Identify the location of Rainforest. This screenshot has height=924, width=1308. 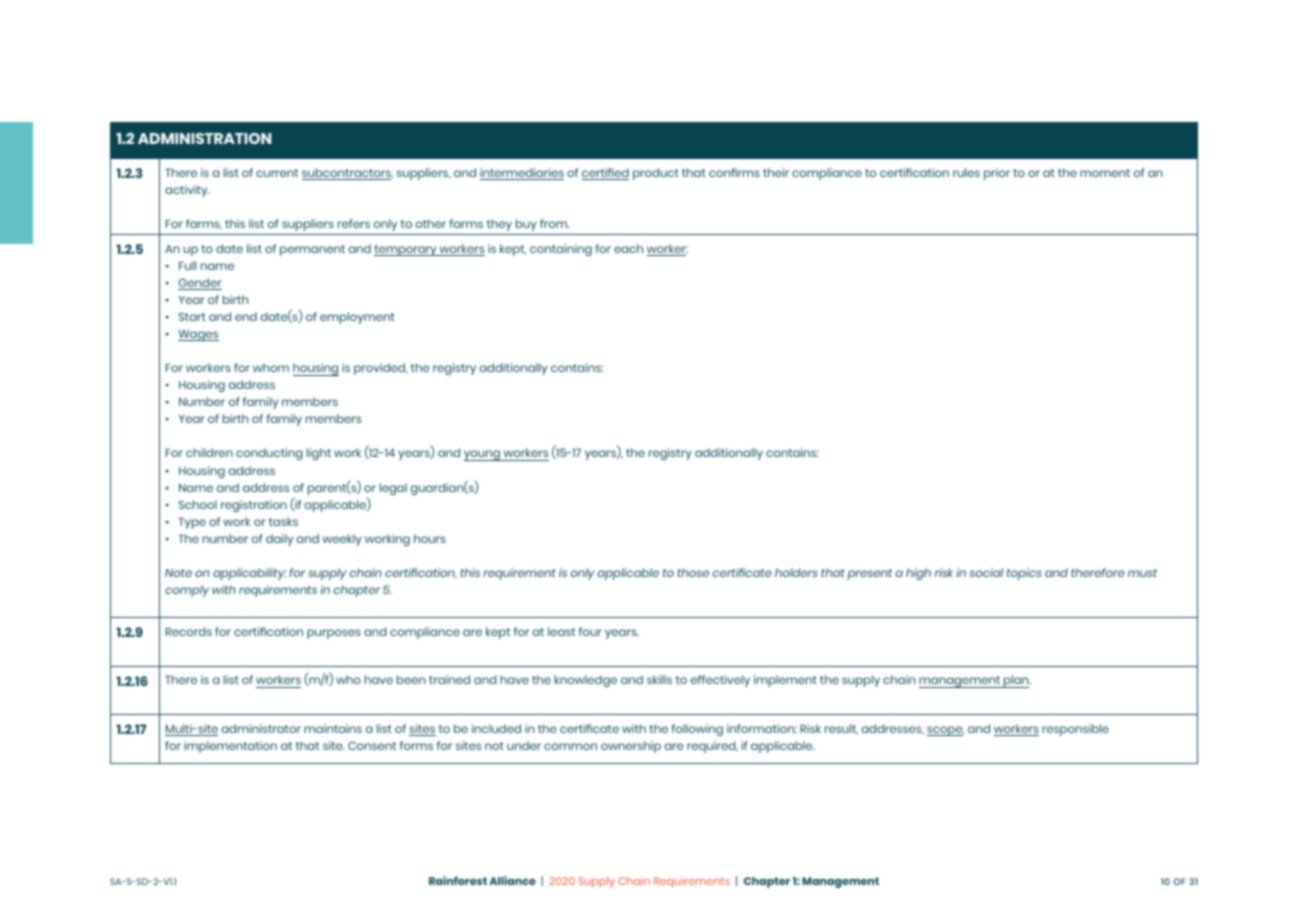
(458, 880).
